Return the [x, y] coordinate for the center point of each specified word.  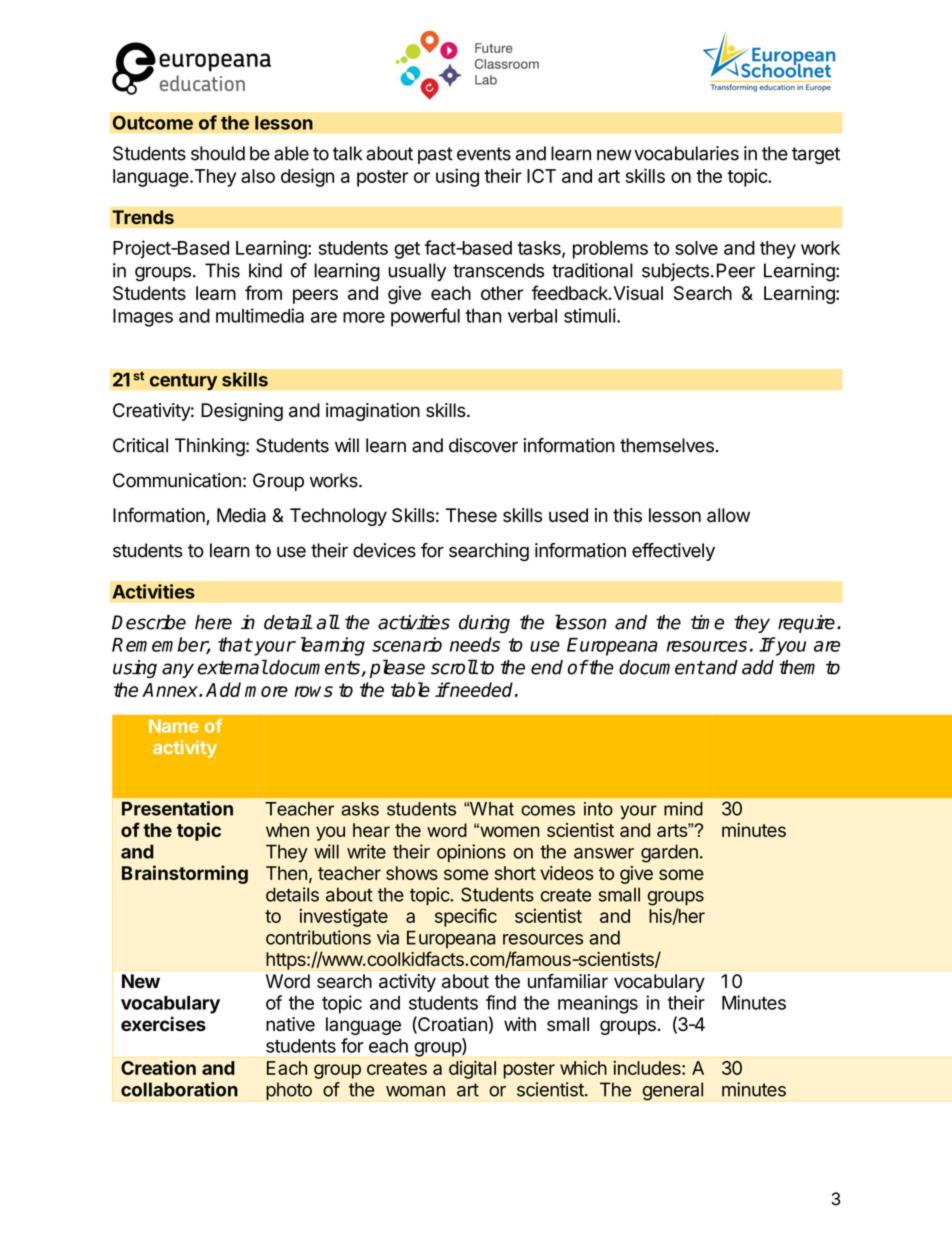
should [218, 153]
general [672, 1091]
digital [472, 1069]
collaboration [179, 1089]
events [484, 154]
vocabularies [686, 153]
